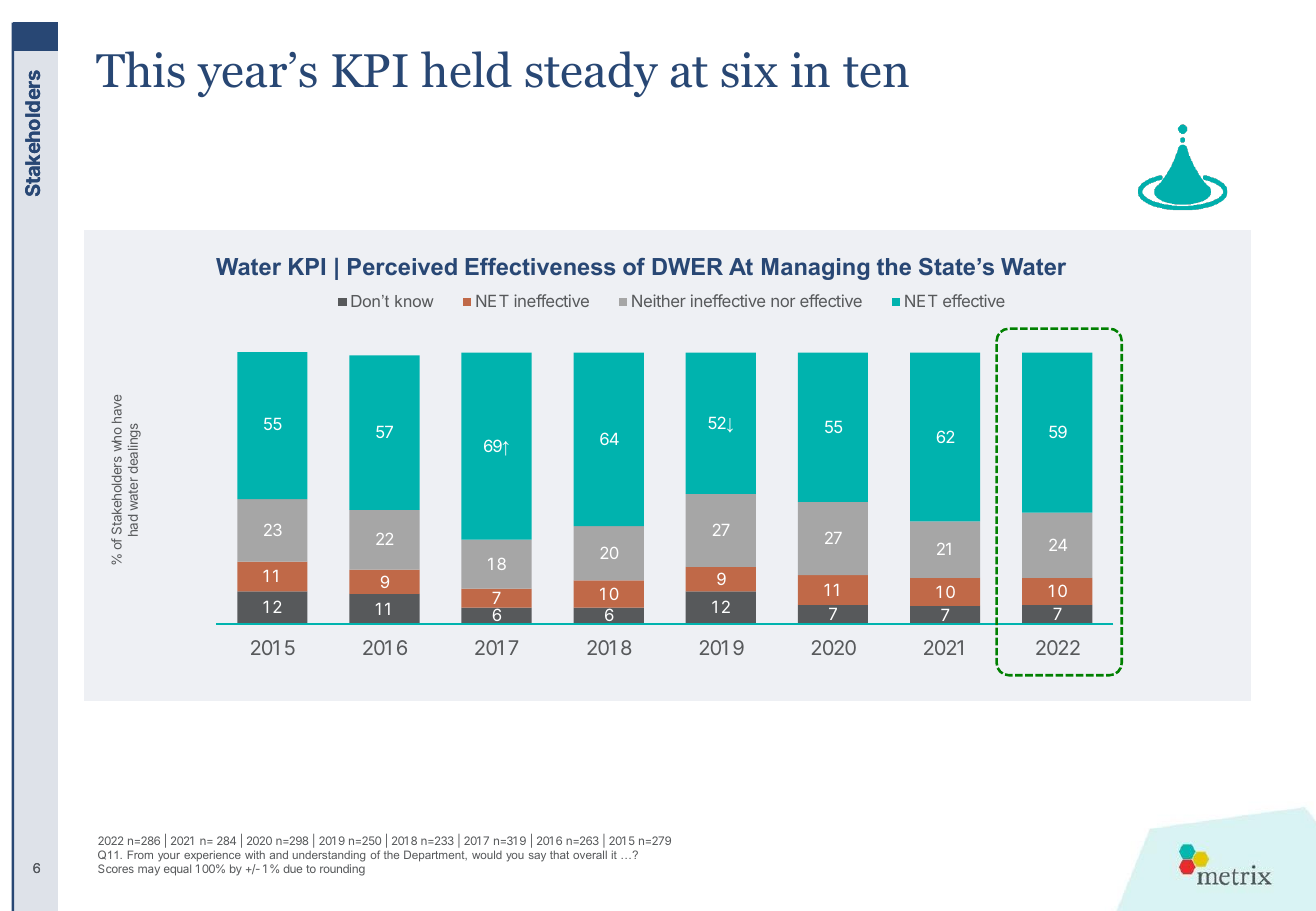  Describe the element at coordinates (487, 854) in the page. I see `would` at that location.
